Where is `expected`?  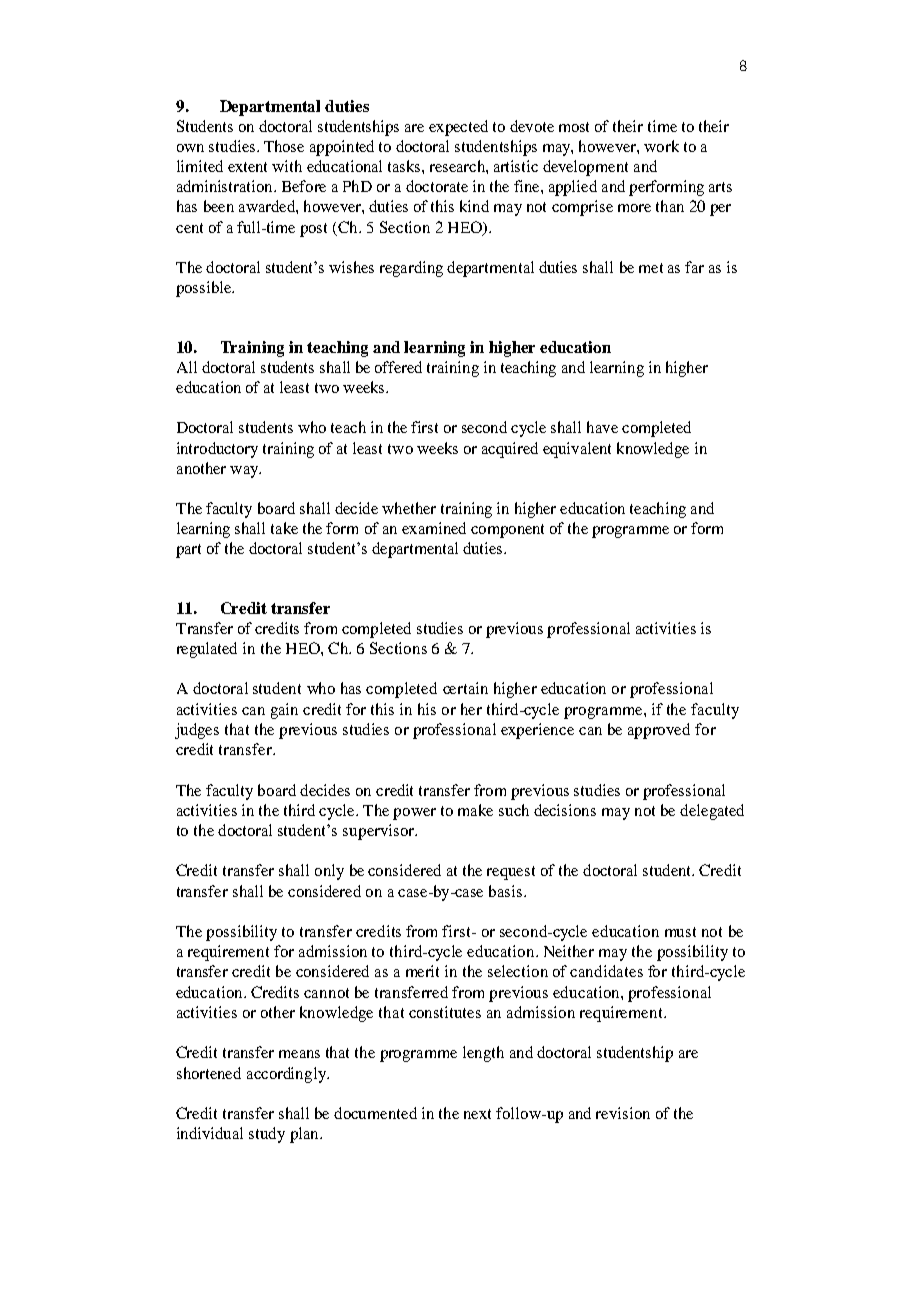 expected is located at coordinates (458, 128).
